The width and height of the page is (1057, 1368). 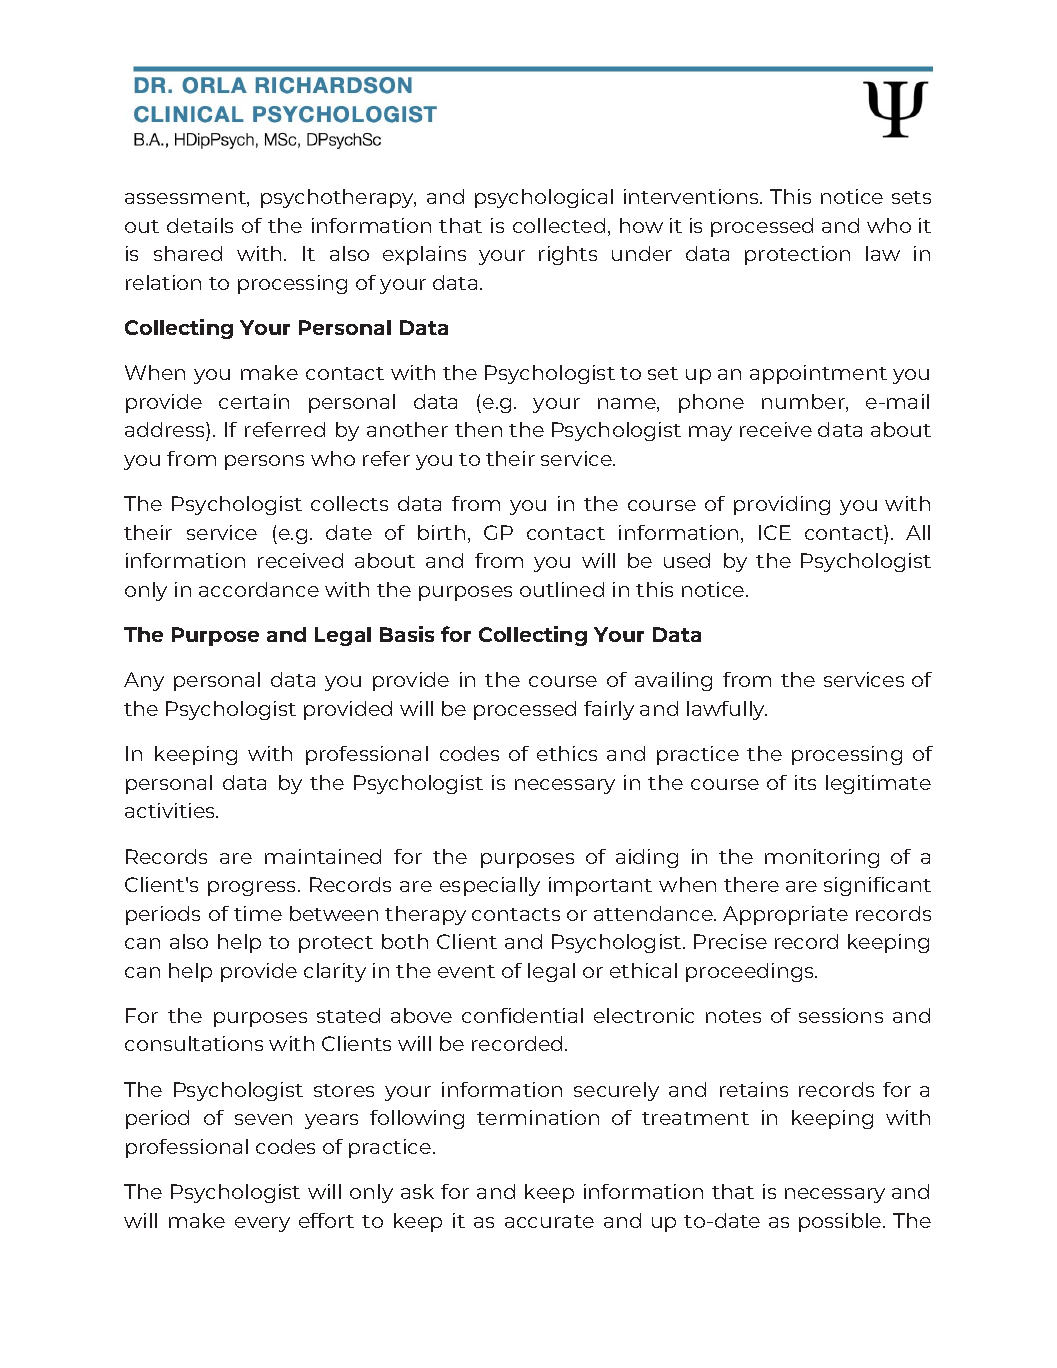 I want to click on accurate, so click(x=549, y=1221).
